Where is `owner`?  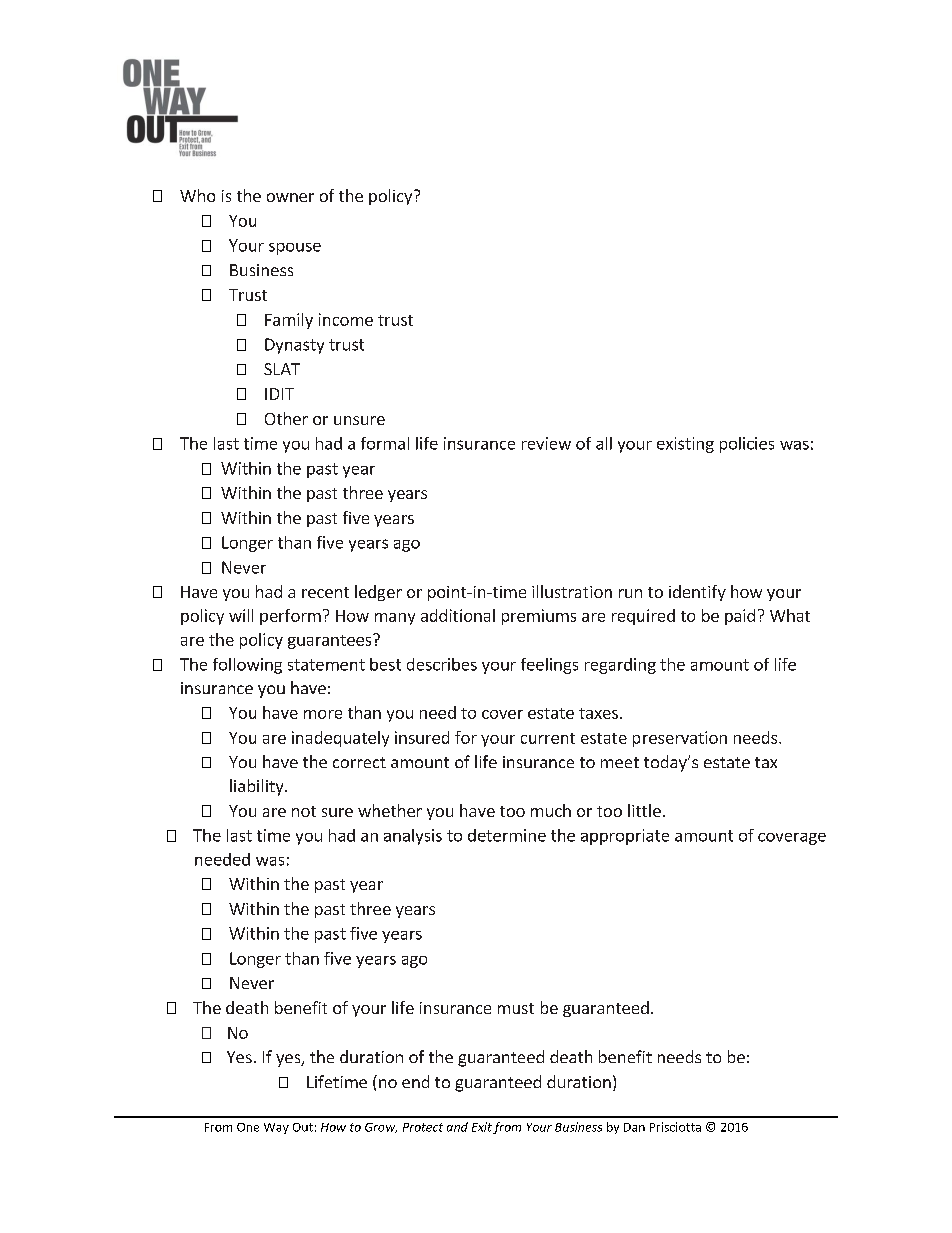
owner is located at coordinates (290, 197).
